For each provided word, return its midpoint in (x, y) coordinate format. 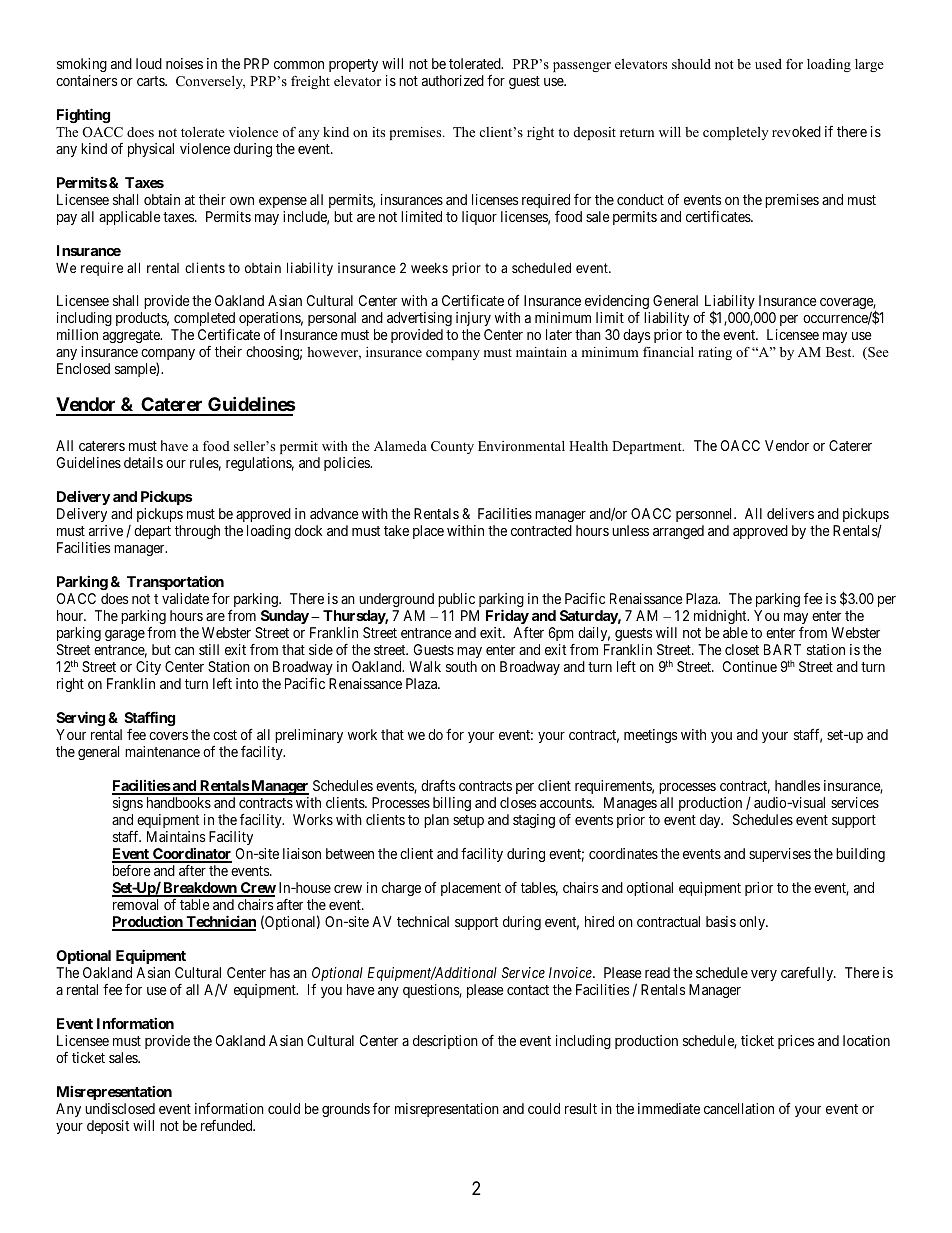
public (456, 600)
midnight (721, 617)
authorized (453, 80)
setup (468, 821)
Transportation (175, 582)
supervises (780, 855)
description (445, 1042)
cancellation (739, 1108)
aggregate (132, 336)
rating (715, 353)
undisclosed (120, 1108)
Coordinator (191, 854)
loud (149, 63)
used (768, 64)
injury (473, 319)
